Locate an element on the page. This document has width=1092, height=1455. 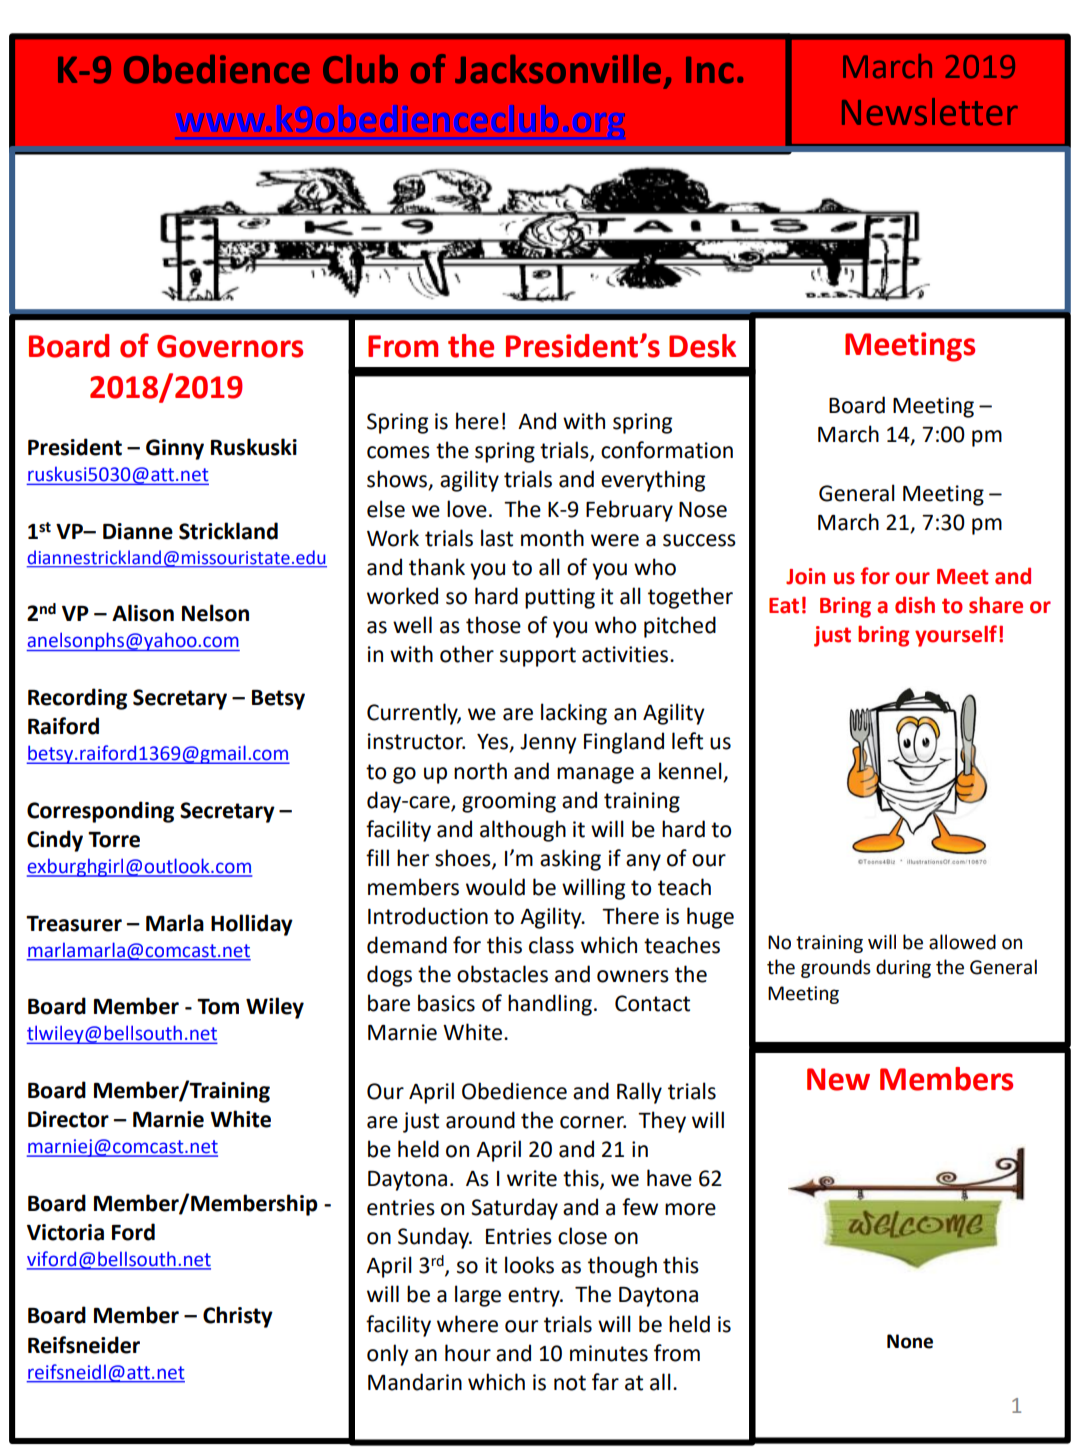
dish is located at coordinates (915, 605).
